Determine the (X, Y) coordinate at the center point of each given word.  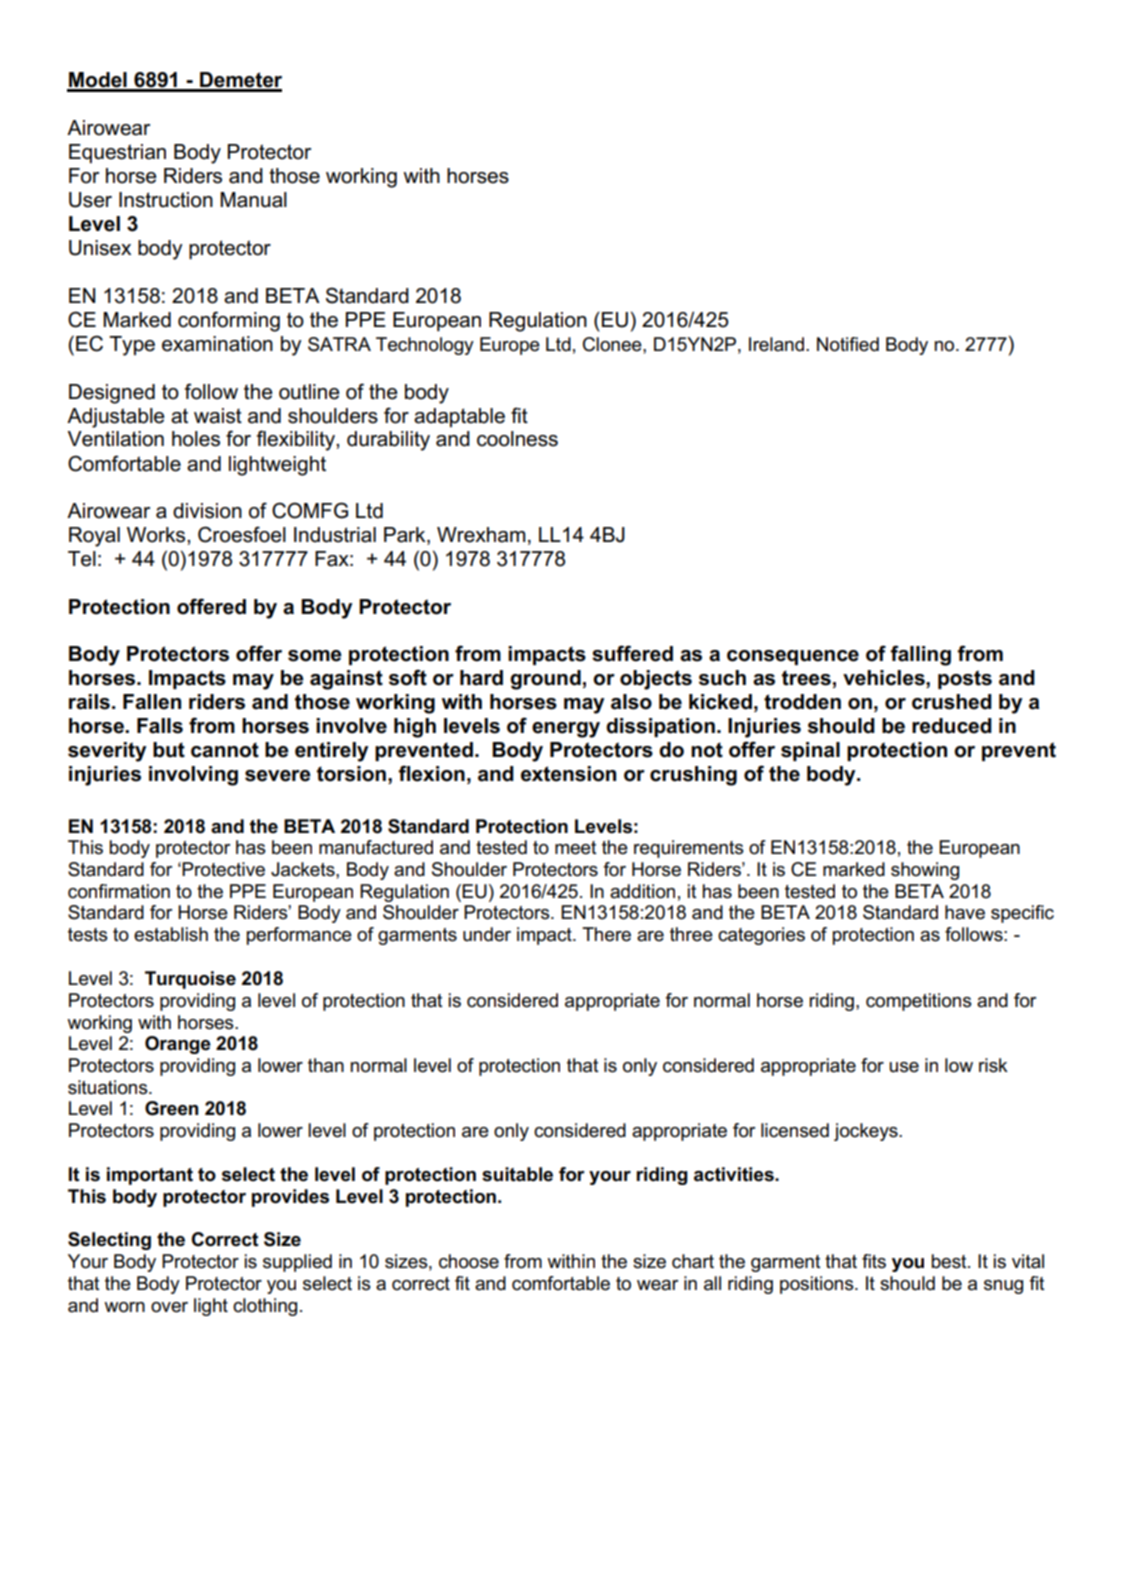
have (965, 912)
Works (157, 535)
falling (920, 655)
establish (171, 934)
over (169, 1307)
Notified (848, 344)
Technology (425, 346)
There (606, 934)
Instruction (166, 200)
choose (469, 1261)
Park (406, 536)
